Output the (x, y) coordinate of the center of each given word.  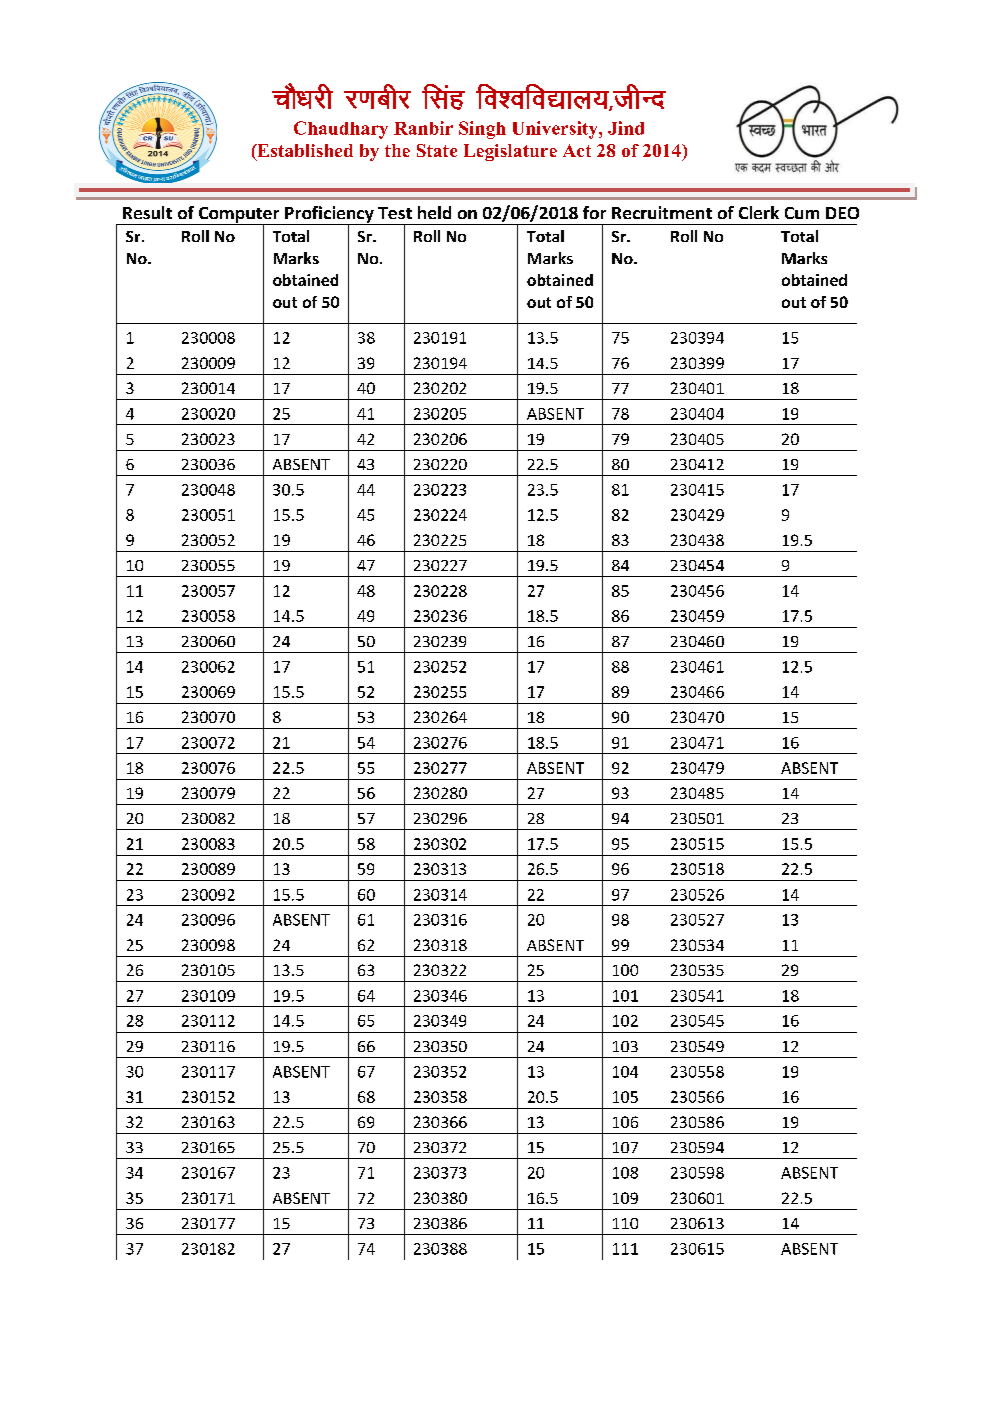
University (556, 130)
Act (577, 150)
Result (147, 212)
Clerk (759, 212)
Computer (239, 216)
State (437, 150)
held (434, 212)
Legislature (510, 152)
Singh (482, 130)
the (397, 150)
